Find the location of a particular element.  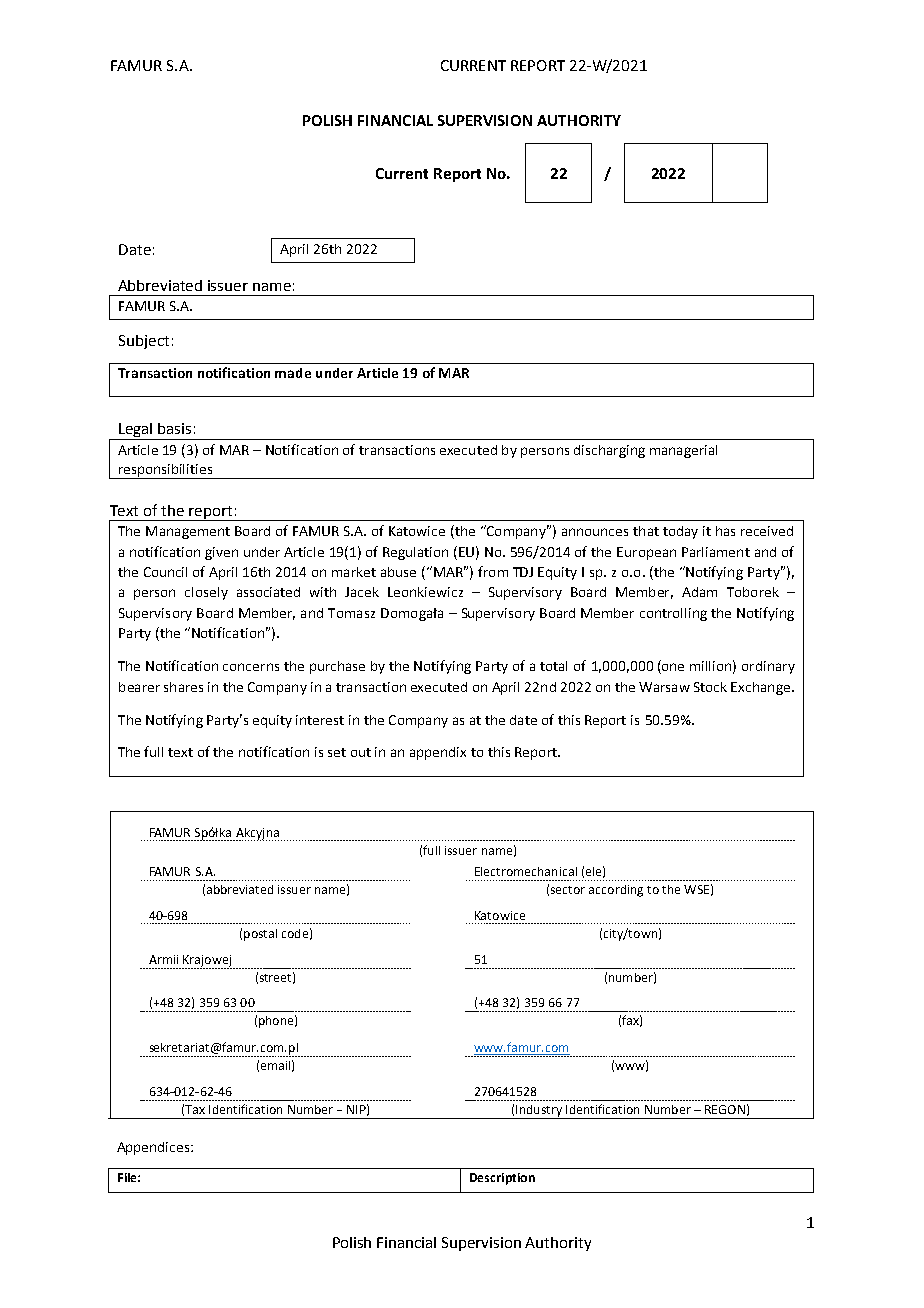

controlling is located at coordinates (673, 614).
